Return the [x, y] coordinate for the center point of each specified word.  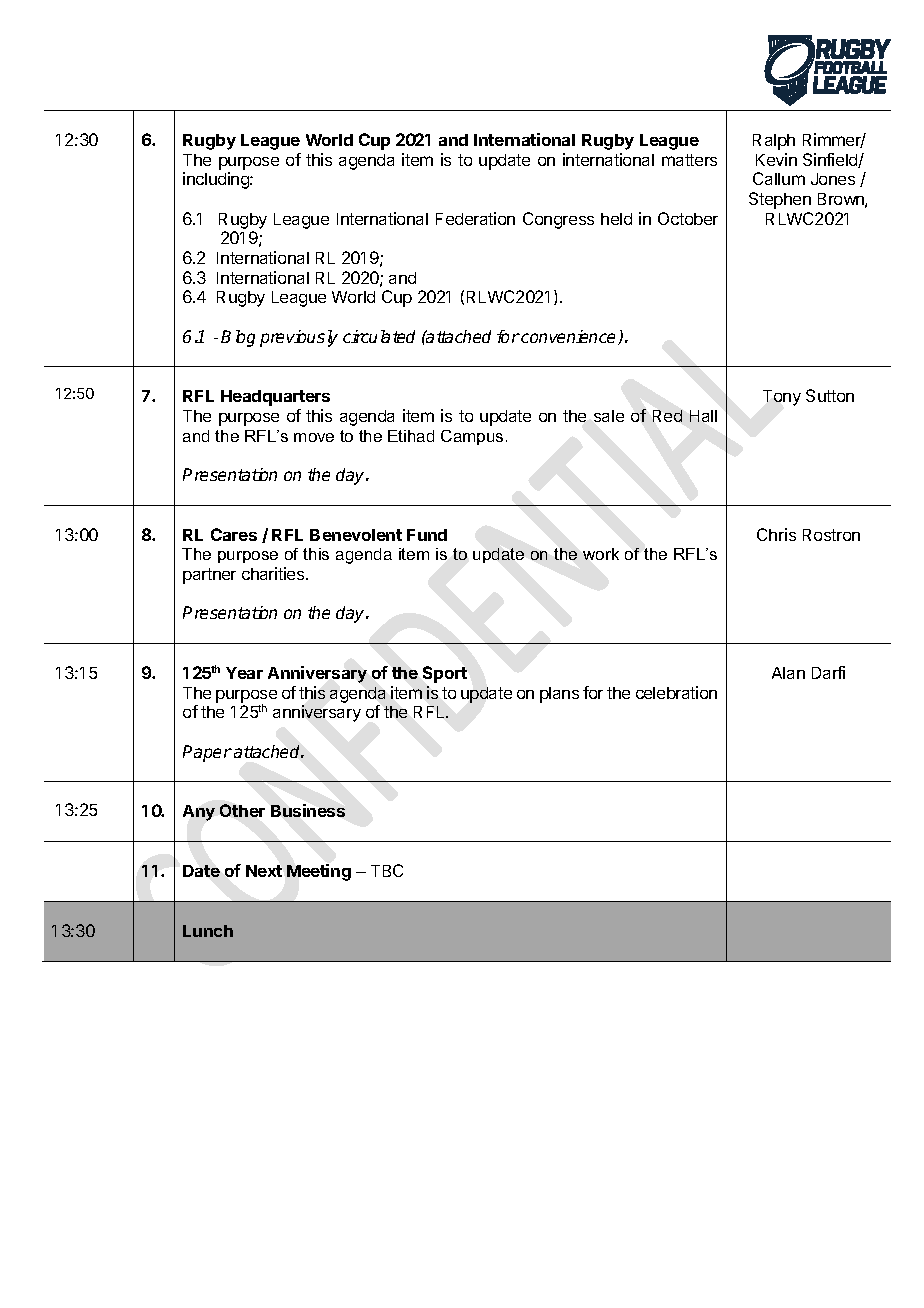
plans [559, 695]
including [217, 180]
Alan [788, 673]
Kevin [776, 159]
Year [244, 673]
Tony [782, 398]
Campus [472, 437]
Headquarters [275, 398]
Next [264, 871]
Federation [475, 218]
